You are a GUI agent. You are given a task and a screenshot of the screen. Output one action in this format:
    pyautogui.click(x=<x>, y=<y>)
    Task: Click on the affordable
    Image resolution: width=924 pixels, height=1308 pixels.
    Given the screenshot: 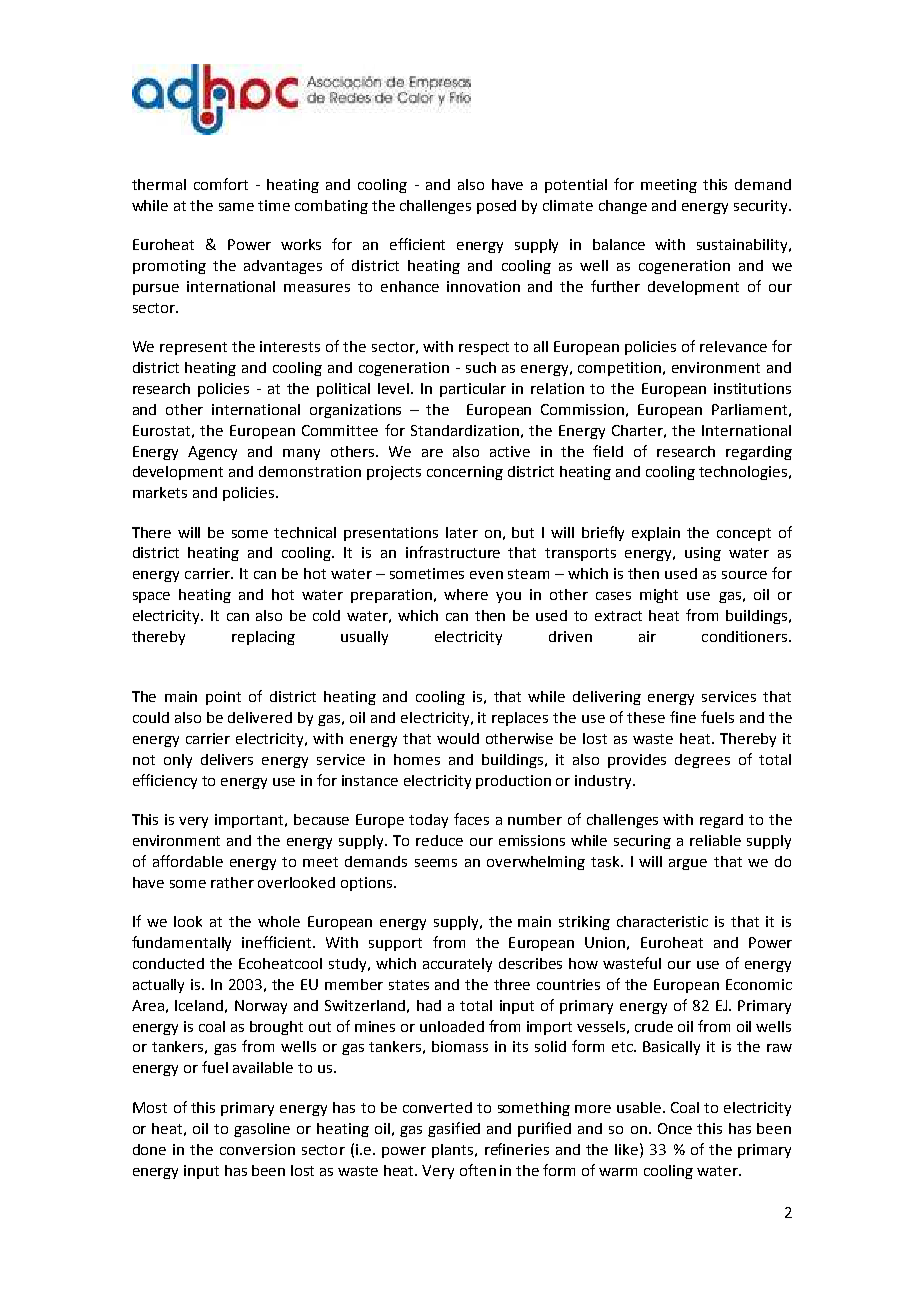 What is the action you would take?
    pyautogui.click(x=188, y=861)
